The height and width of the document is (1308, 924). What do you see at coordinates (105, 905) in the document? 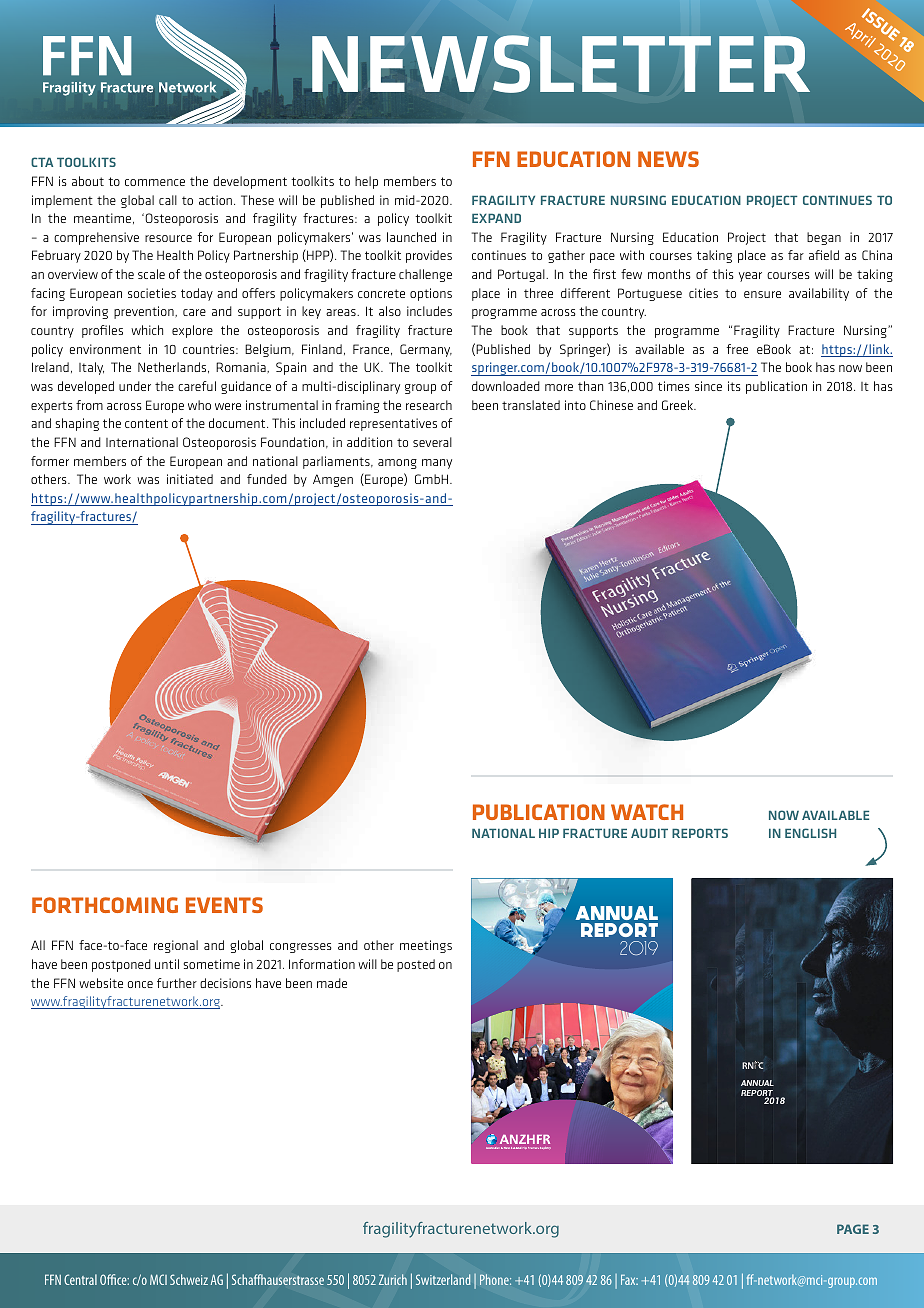
I see `FORTHCOMING` at bounding box center [105, 905].
